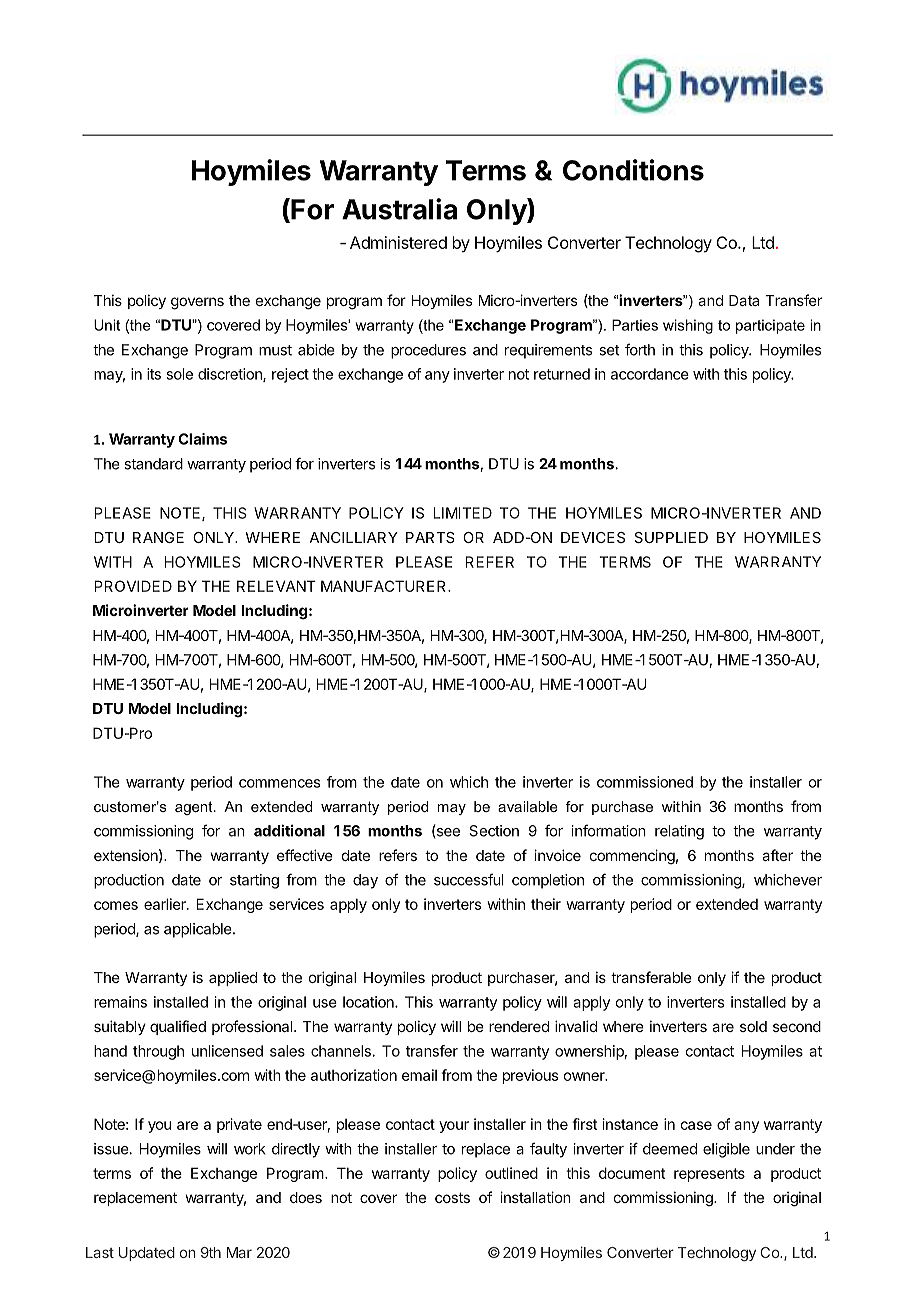 The width and height of the screenshot is (903, 1316). Describe the element at coordinates (430, 537) in the screenshot. I see `PARTS` at that location.
